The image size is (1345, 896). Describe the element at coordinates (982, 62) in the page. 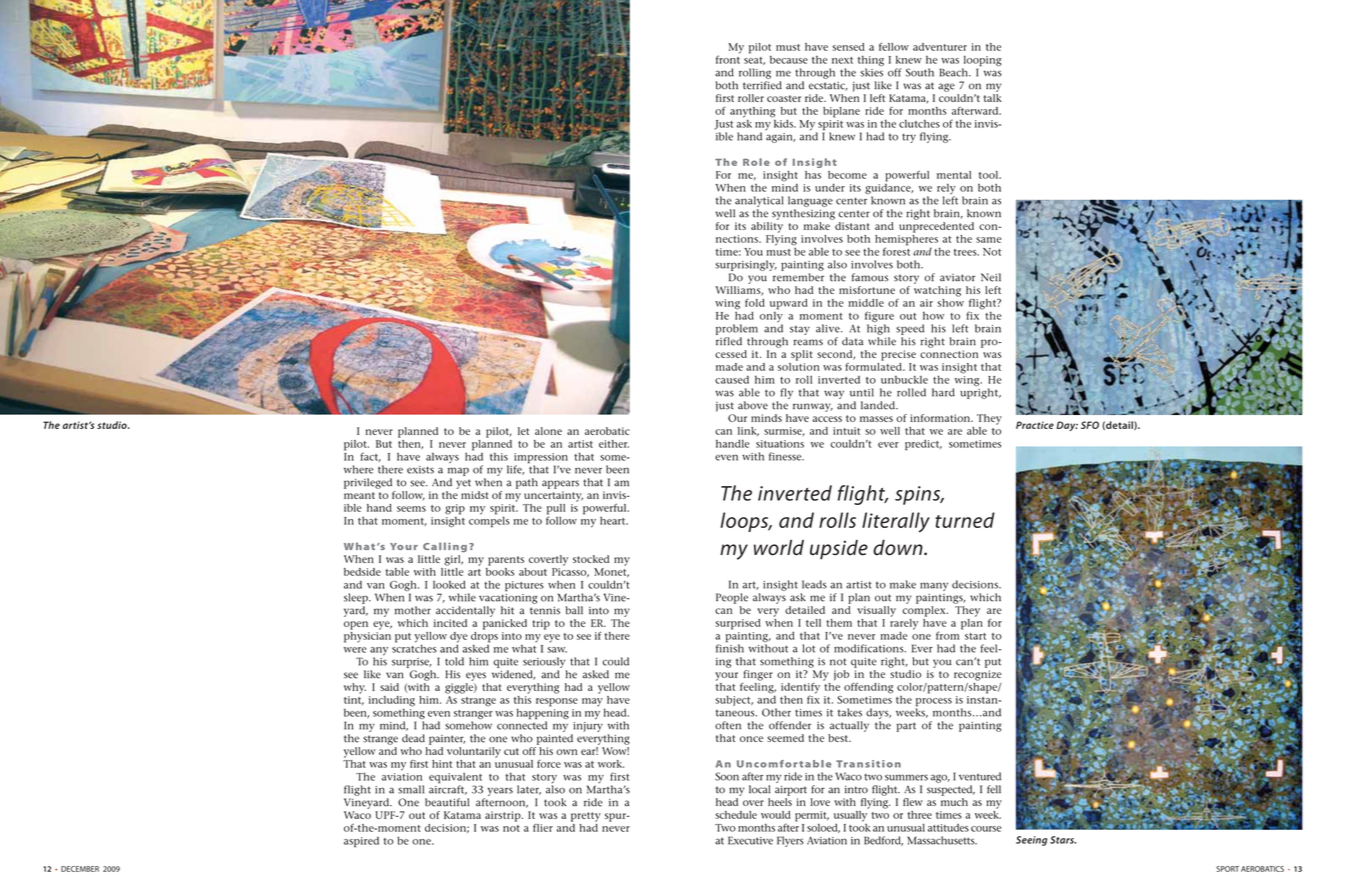

I see `looping` at that location.
